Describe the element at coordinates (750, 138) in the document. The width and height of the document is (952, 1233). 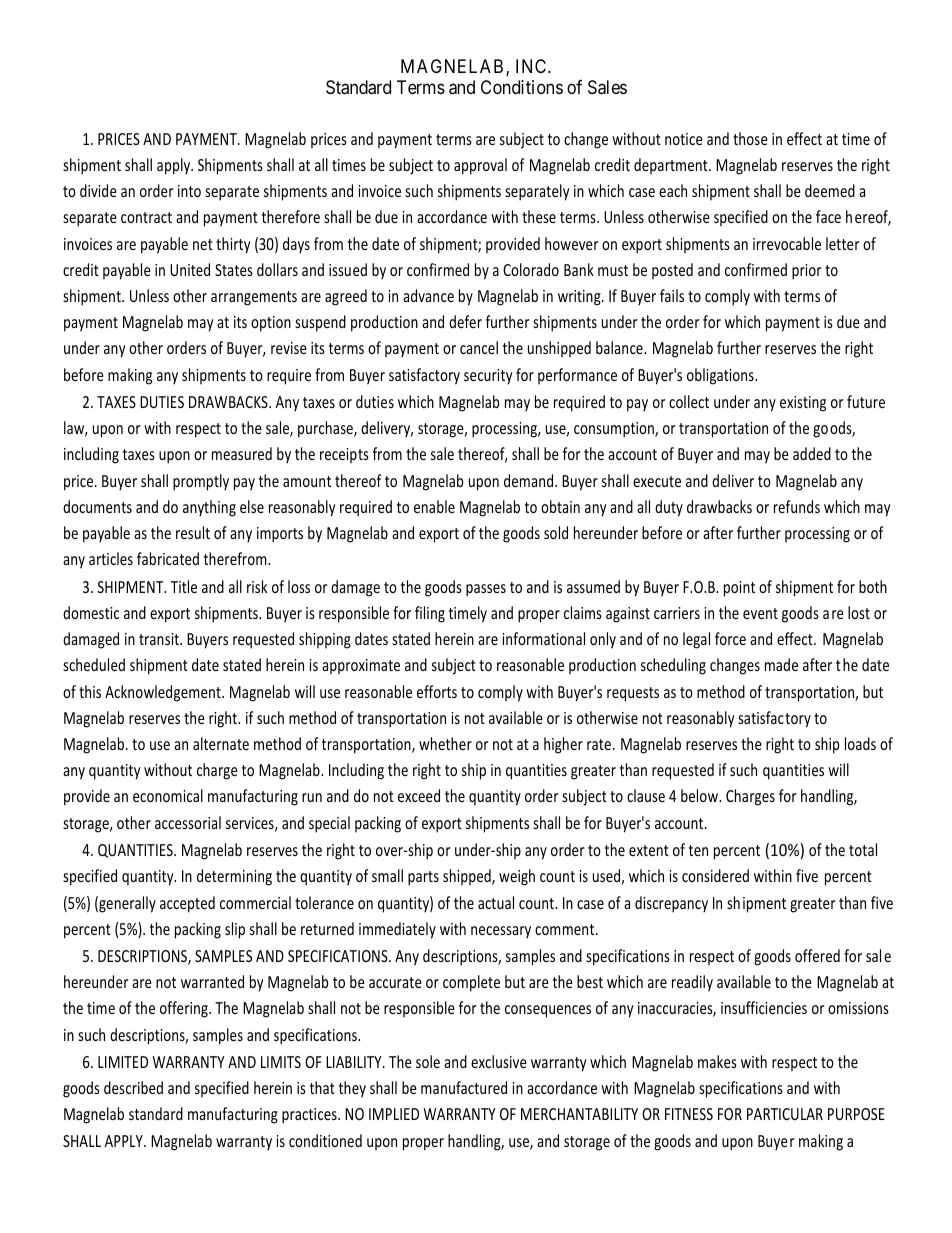
I see `those` at that location.
